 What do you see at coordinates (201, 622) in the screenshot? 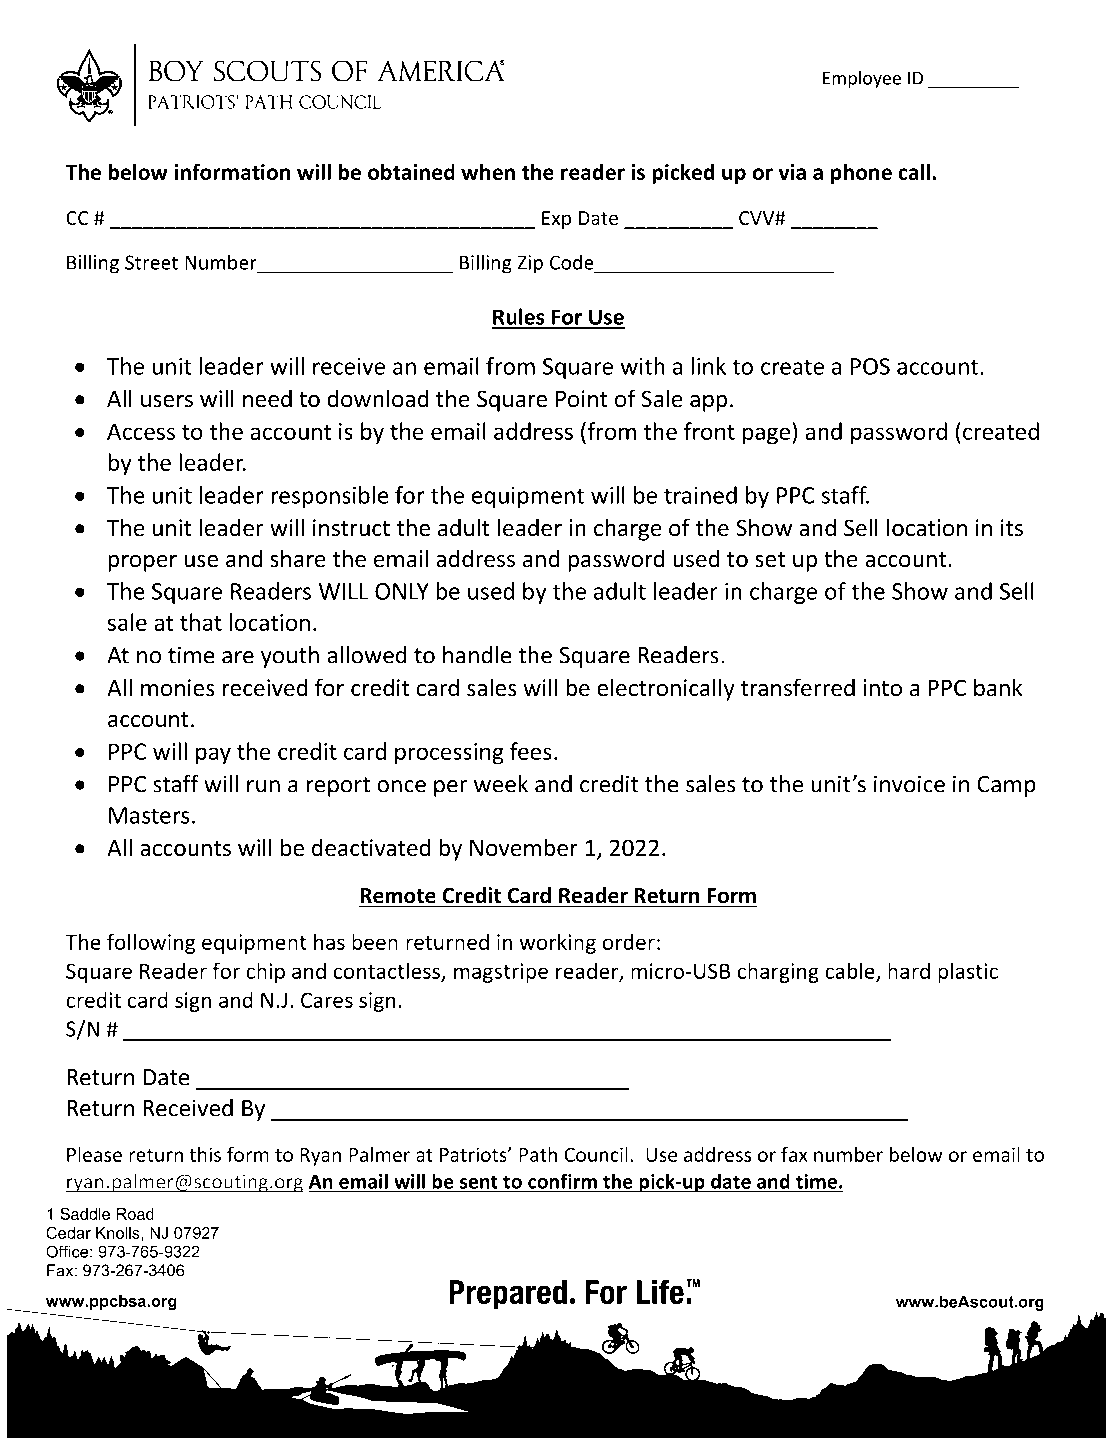
I see `that` at bounding box center [201, 622].
